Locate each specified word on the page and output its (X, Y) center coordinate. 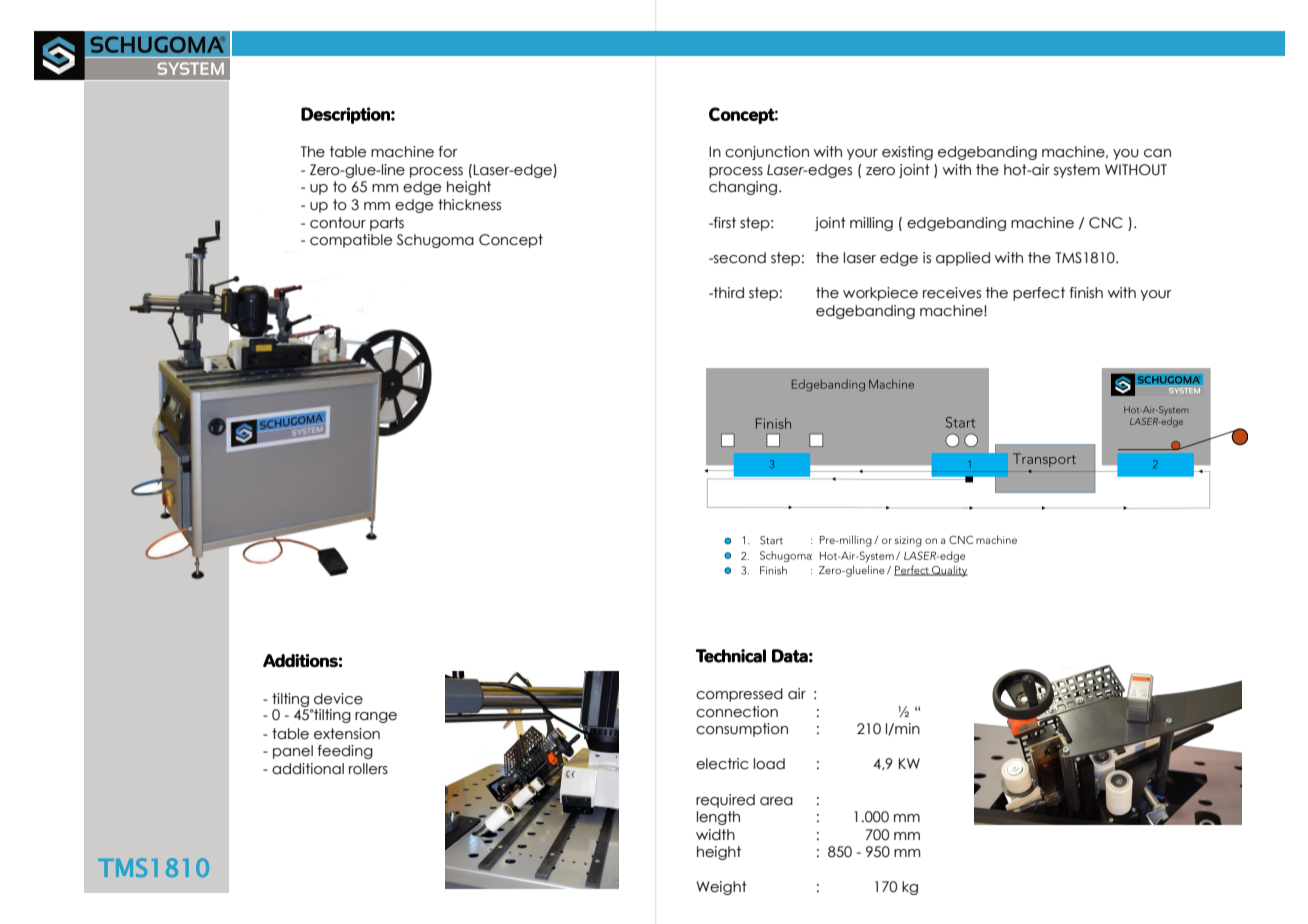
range (376, 717)
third (728, 293)
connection (737, 712)
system (1077, 171)
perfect (1039, 294)
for (448, 152)
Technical (731, 656)
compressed (739, 695)
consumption (742, 730)
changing (743, 188)
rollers (368, 769)
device (338, 699)
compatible (351, 241)
